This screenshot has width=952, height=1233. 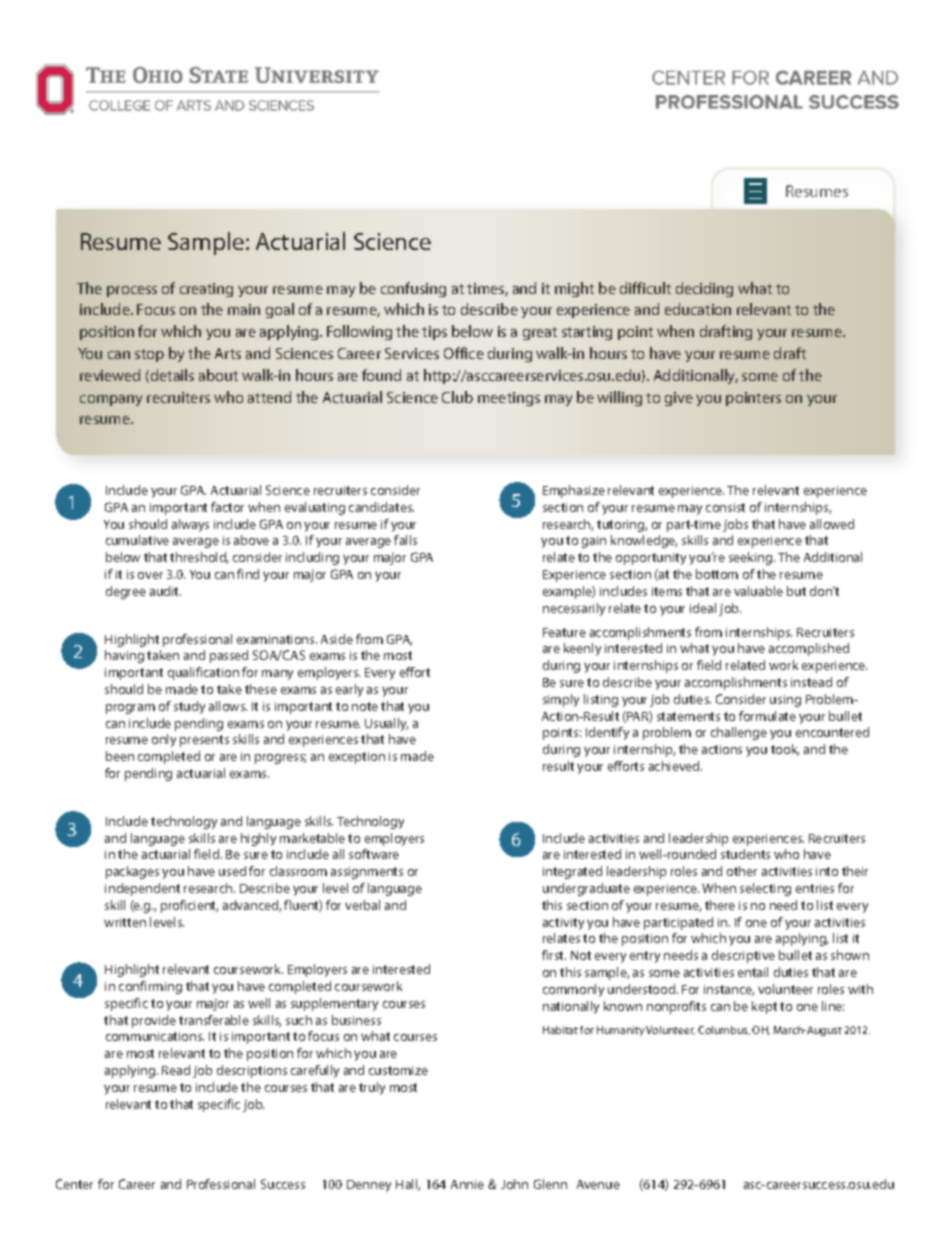 I want to click on descriptive, so click(x=743, y=956).
